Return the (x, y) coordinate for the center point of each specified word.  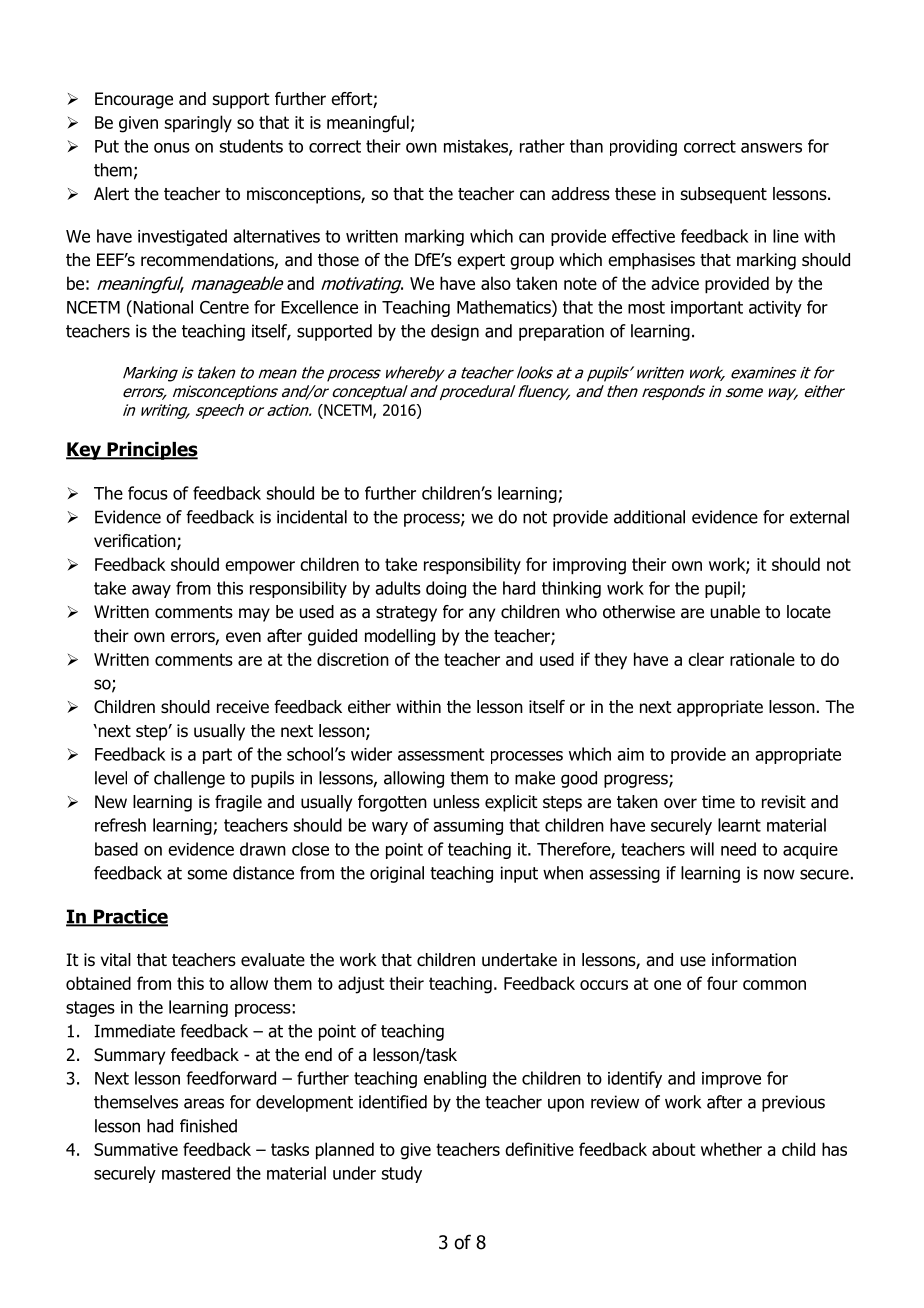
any (482, 615)
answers (771, 148)
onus (172, 148)
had (160, 1126)
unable (735, 612)
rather (542, 146)
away (151, 591)
